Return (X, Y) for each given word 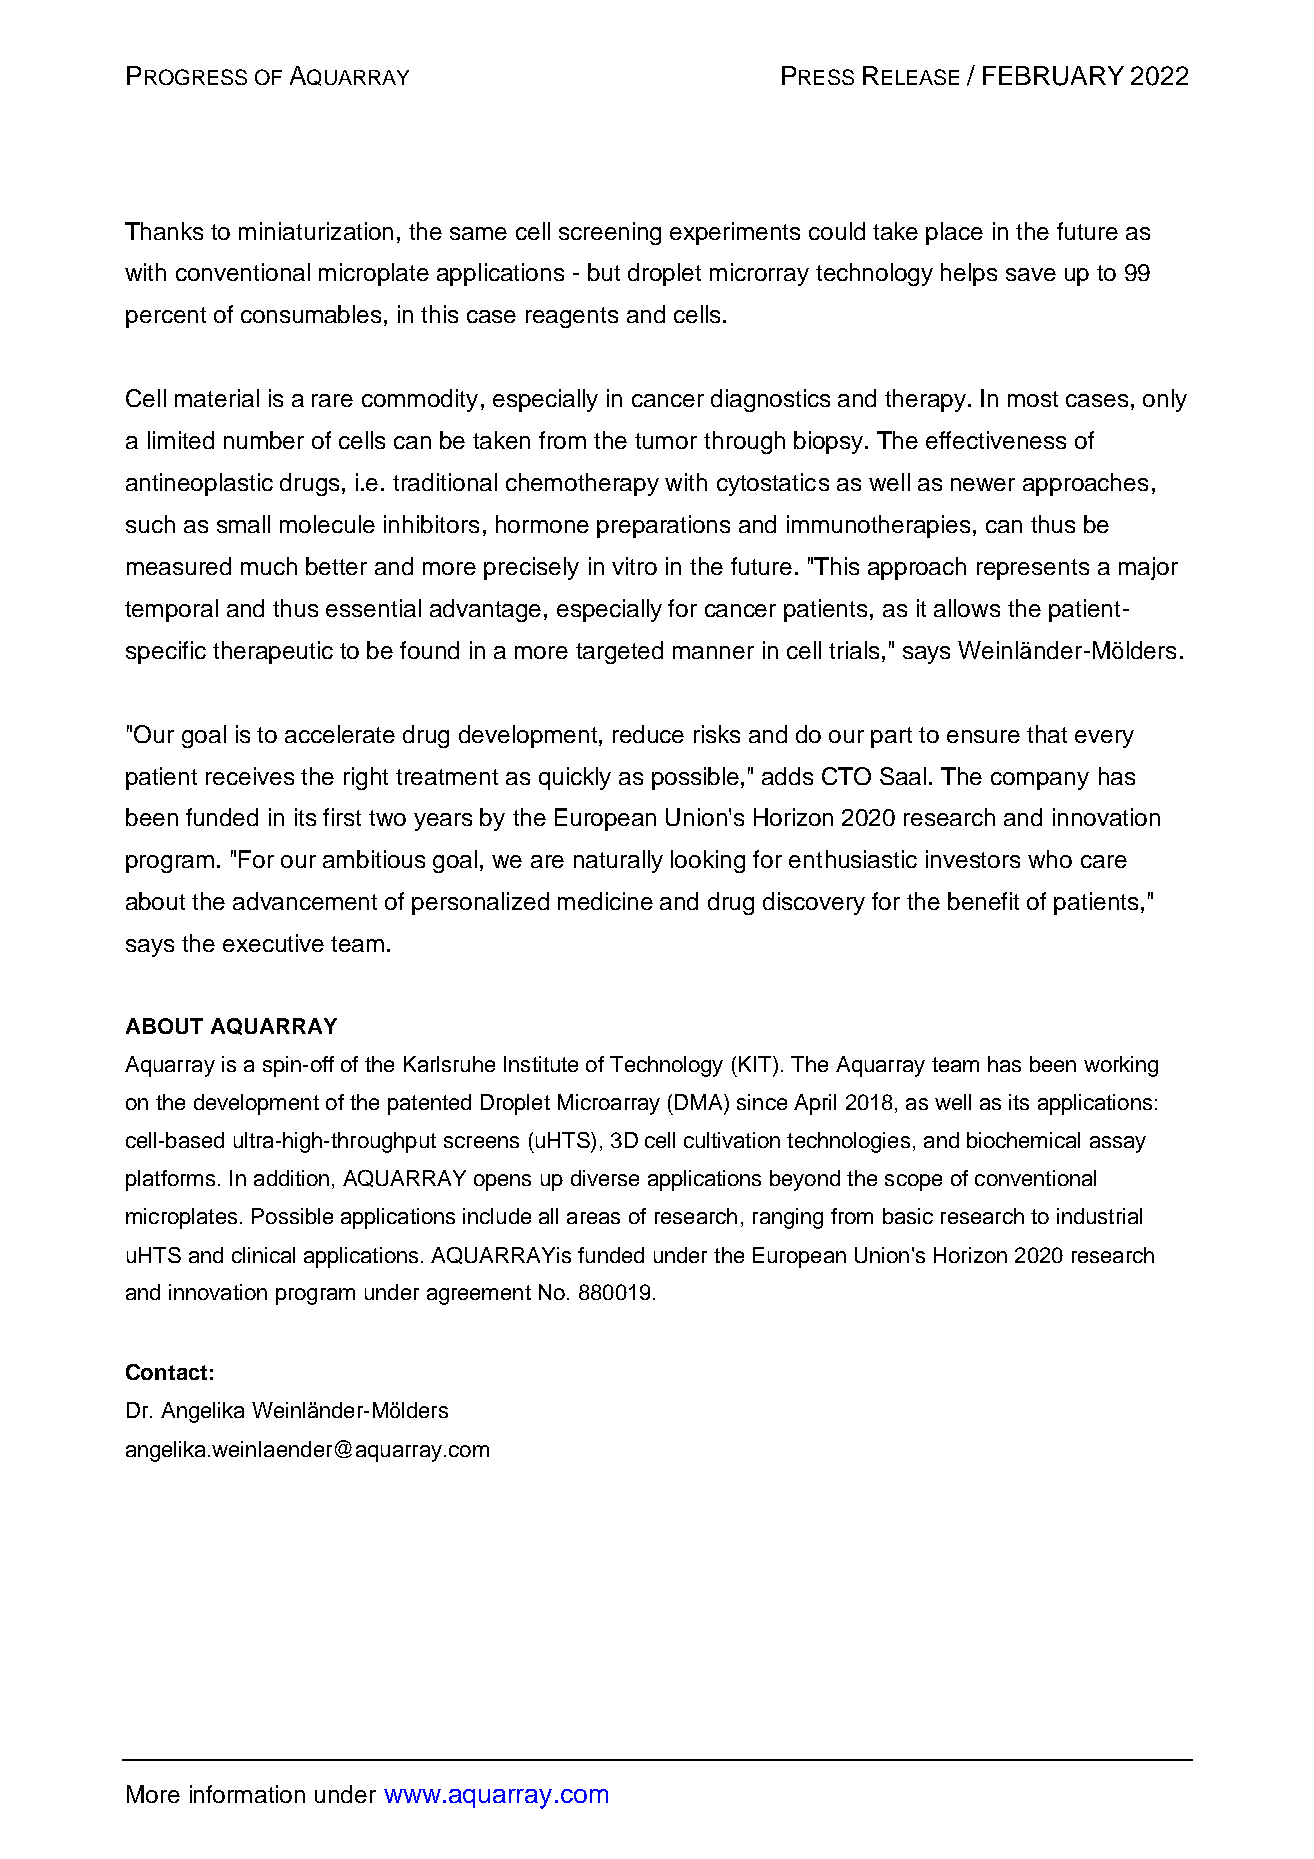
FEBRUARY (1053, 76)
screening (610, 233)
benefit (983, 901)
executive (273, 943)
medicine (605, 901)
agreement (479, 1295)
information (247, 1794)
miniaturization (316, 231)
